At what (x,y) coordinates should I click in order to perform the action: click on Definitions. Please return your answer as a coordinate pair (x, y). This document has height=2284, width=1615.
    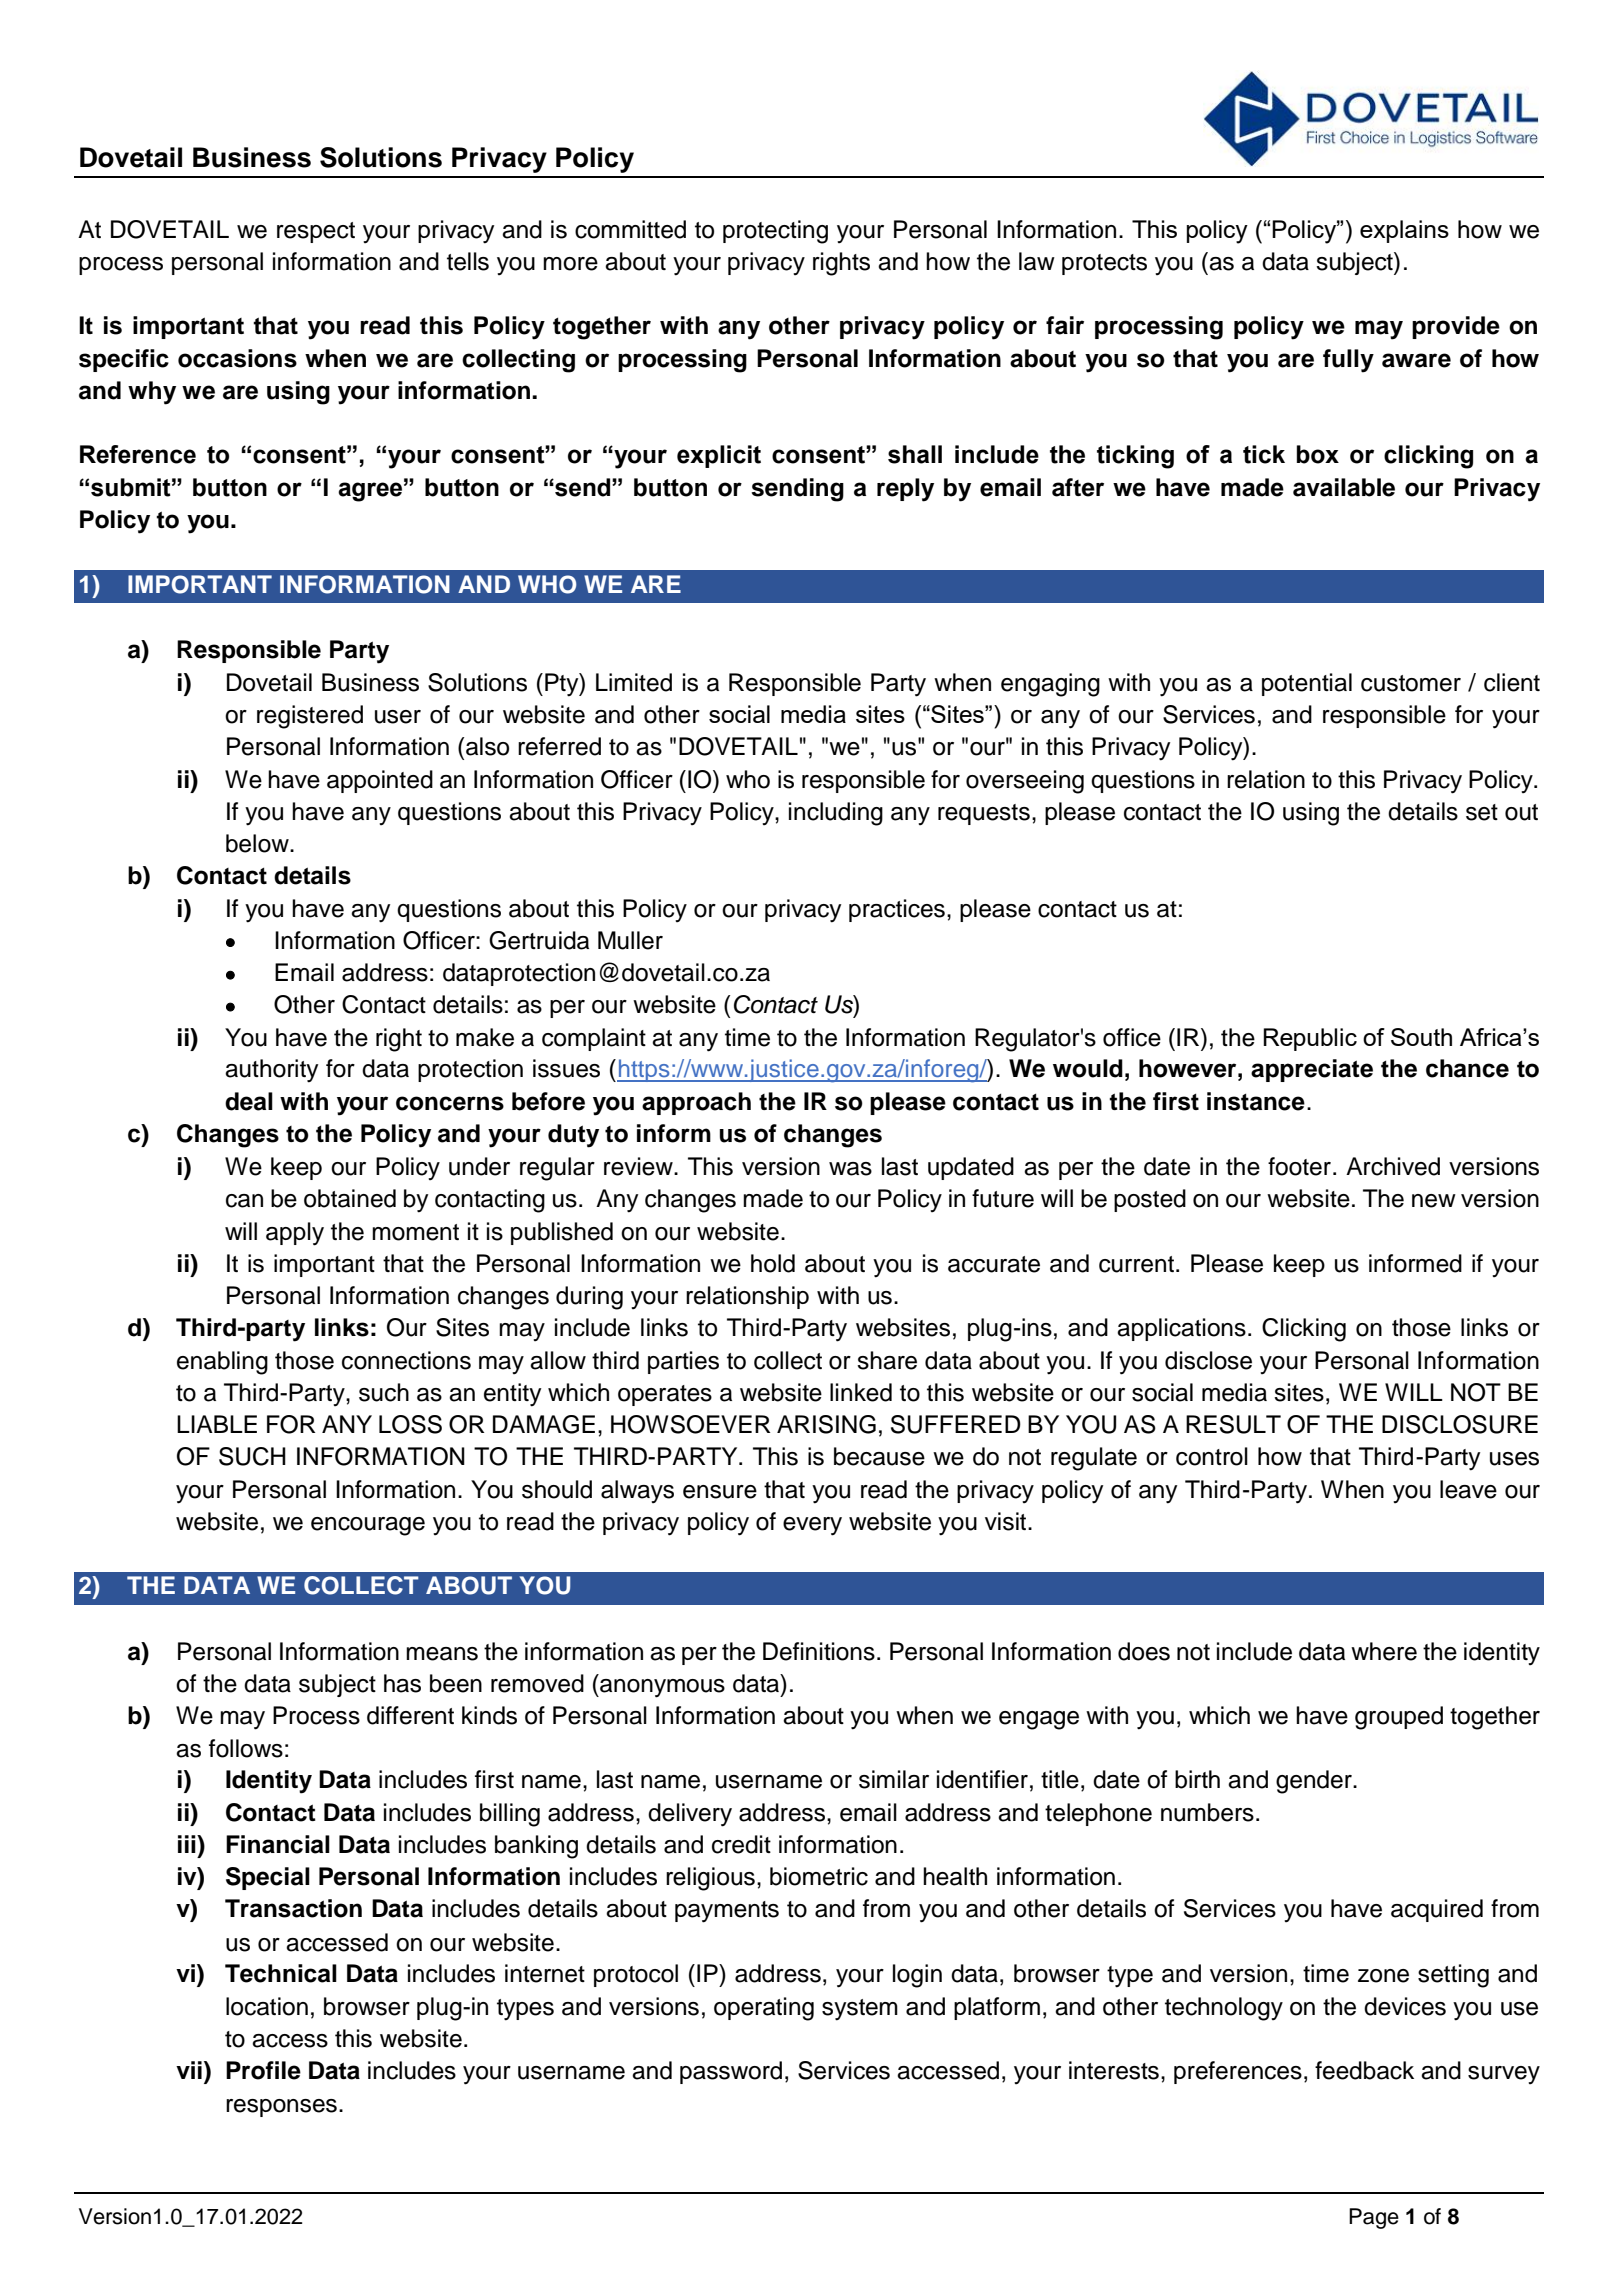
    Looking at the image, I should click on (819, 1651).
